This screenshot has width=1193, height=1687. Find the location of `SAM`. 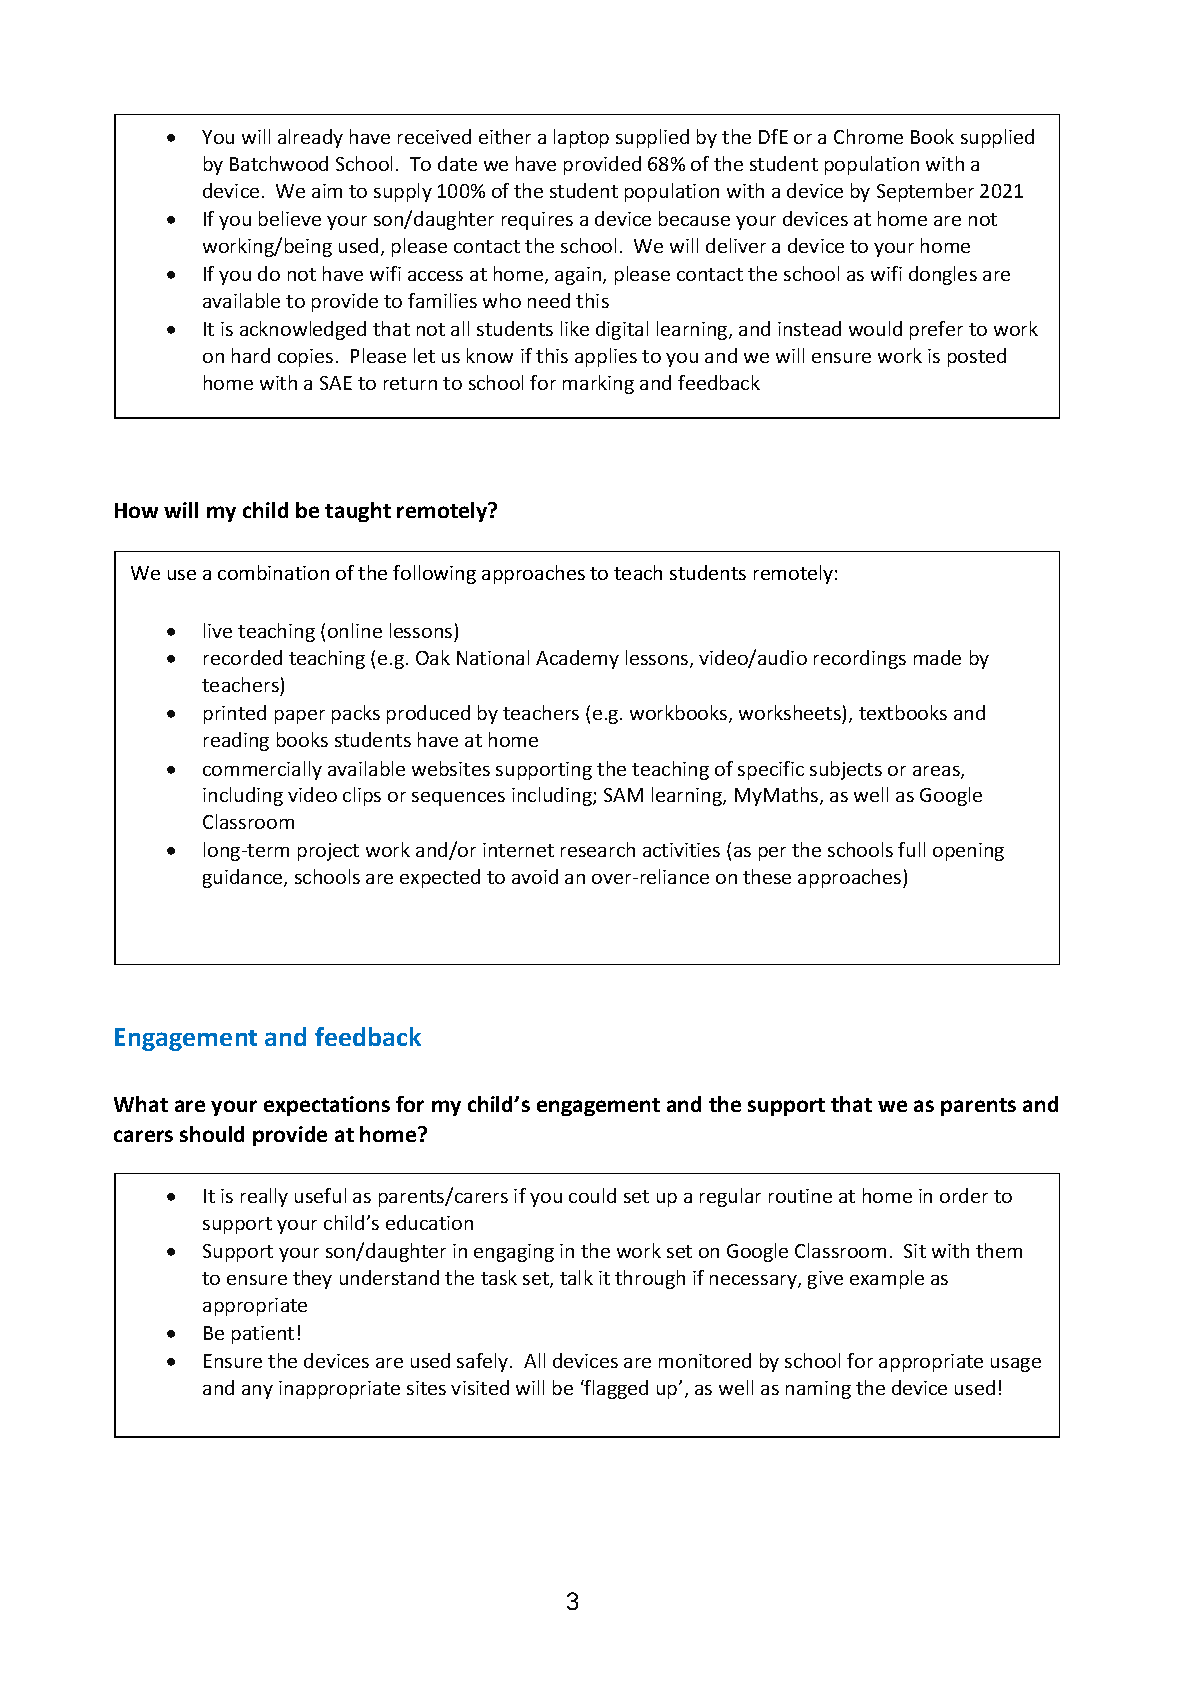

SAM is located at coordinates (623, 795).
